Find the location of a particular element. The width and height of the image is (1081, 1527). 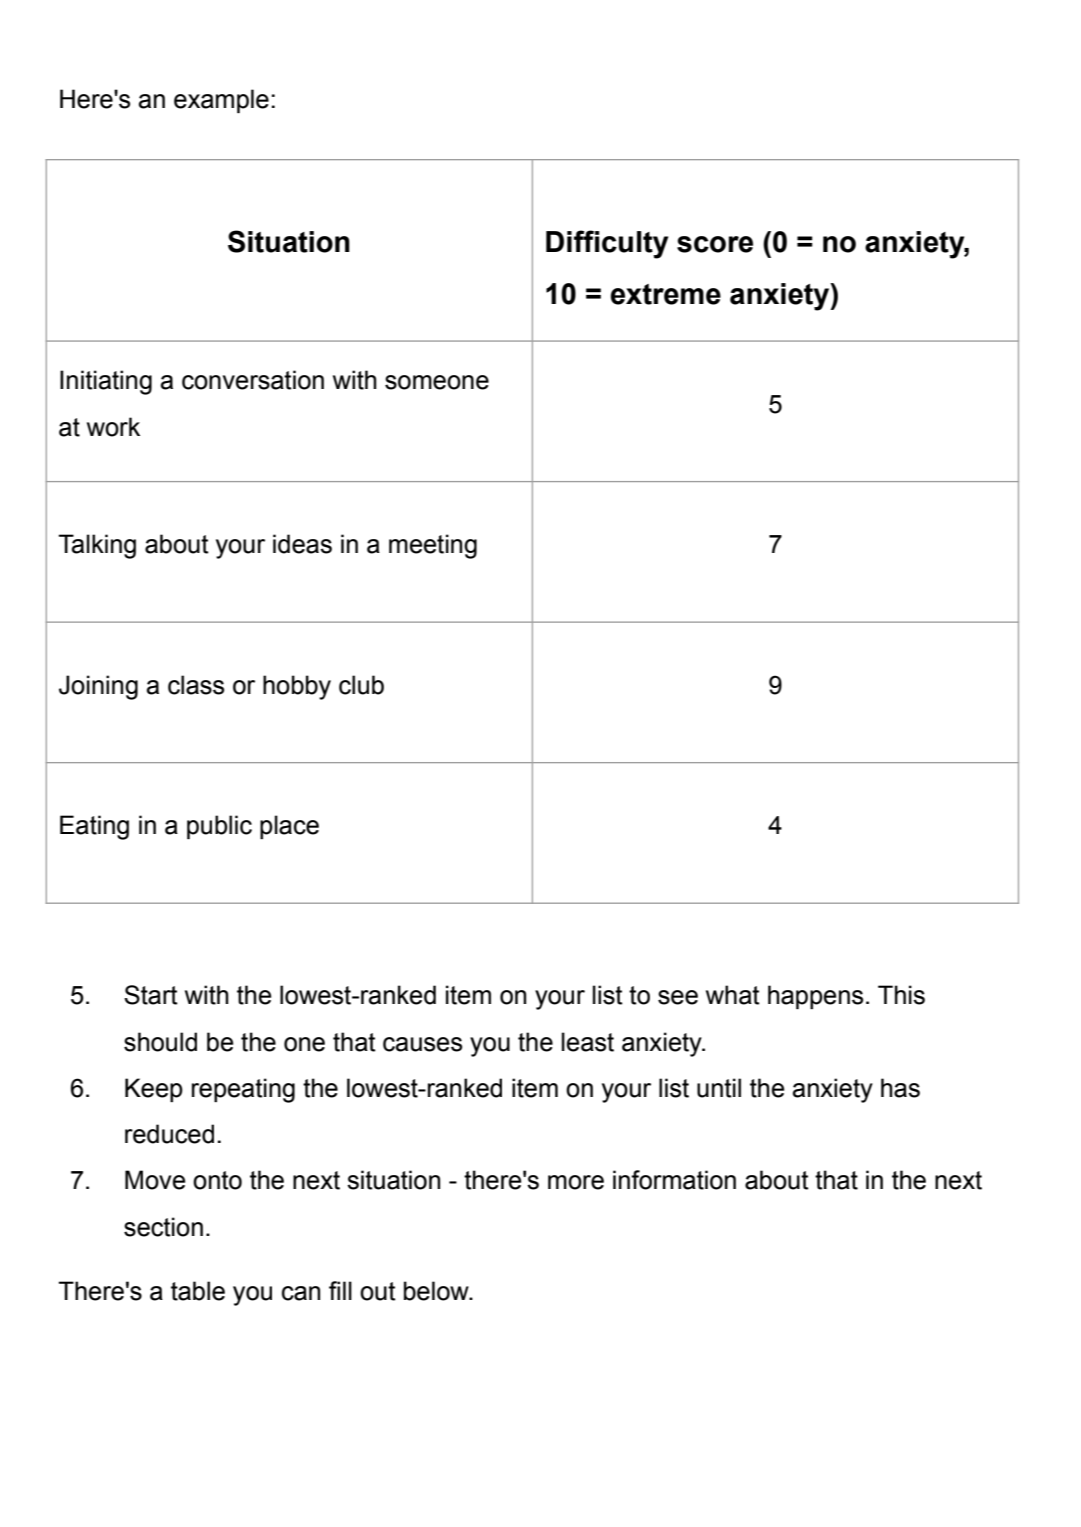

public is located at coordinates (219, 827).
